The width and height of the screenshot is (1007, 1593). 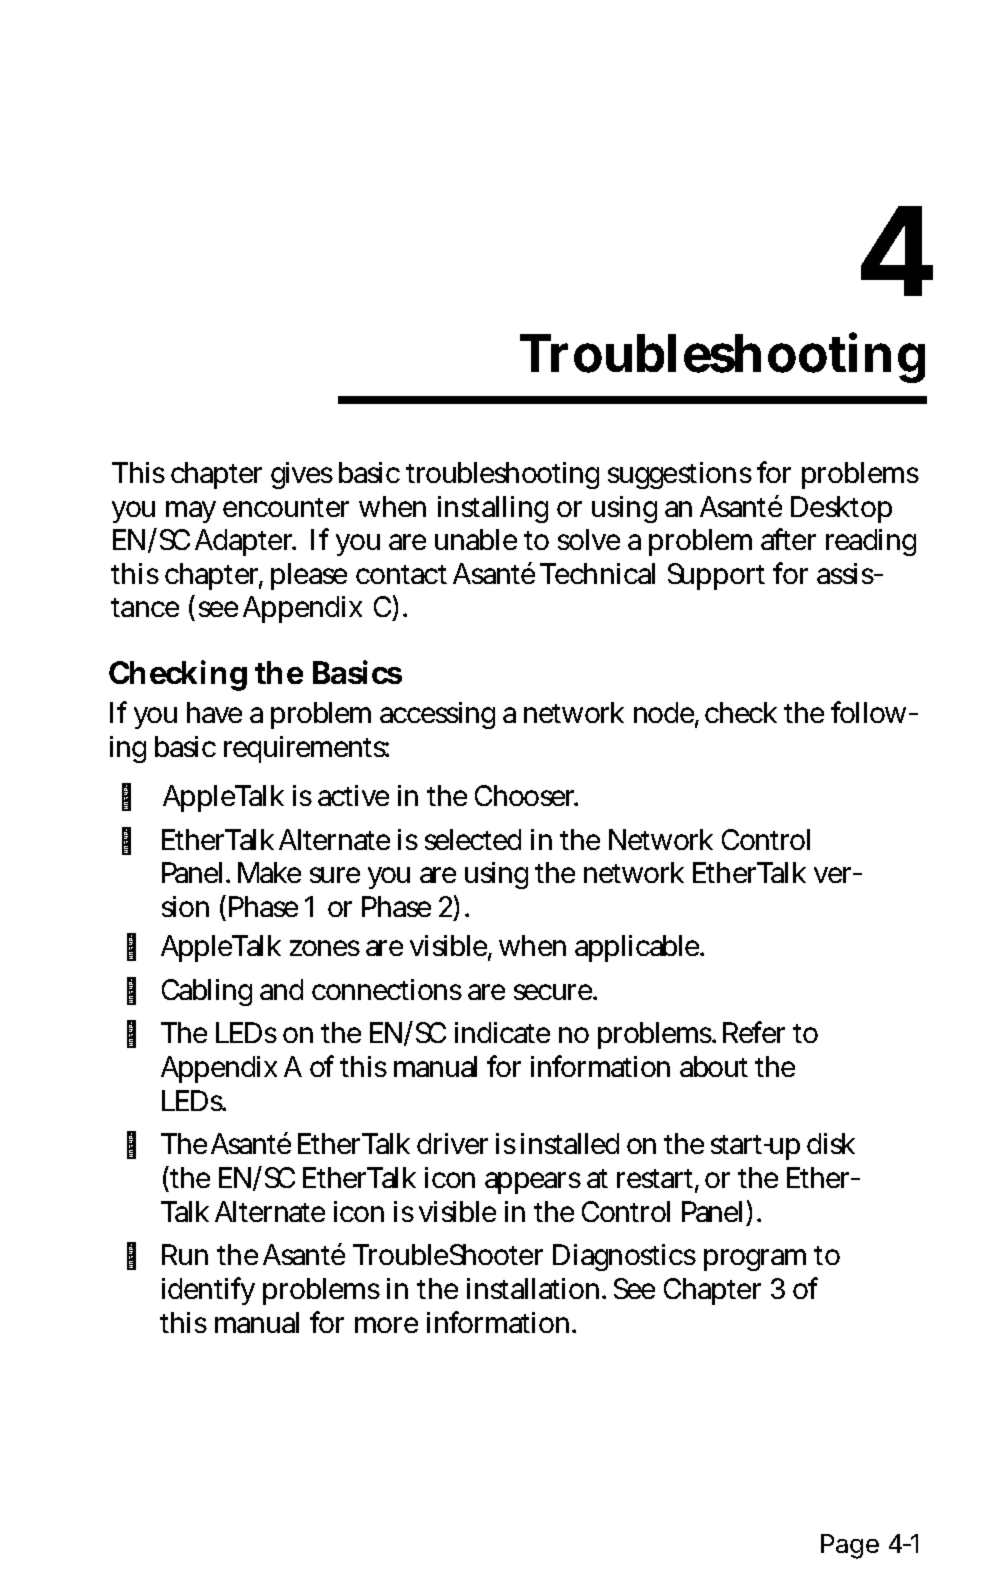 I want to click on more, so click(x=386, y=1325).
